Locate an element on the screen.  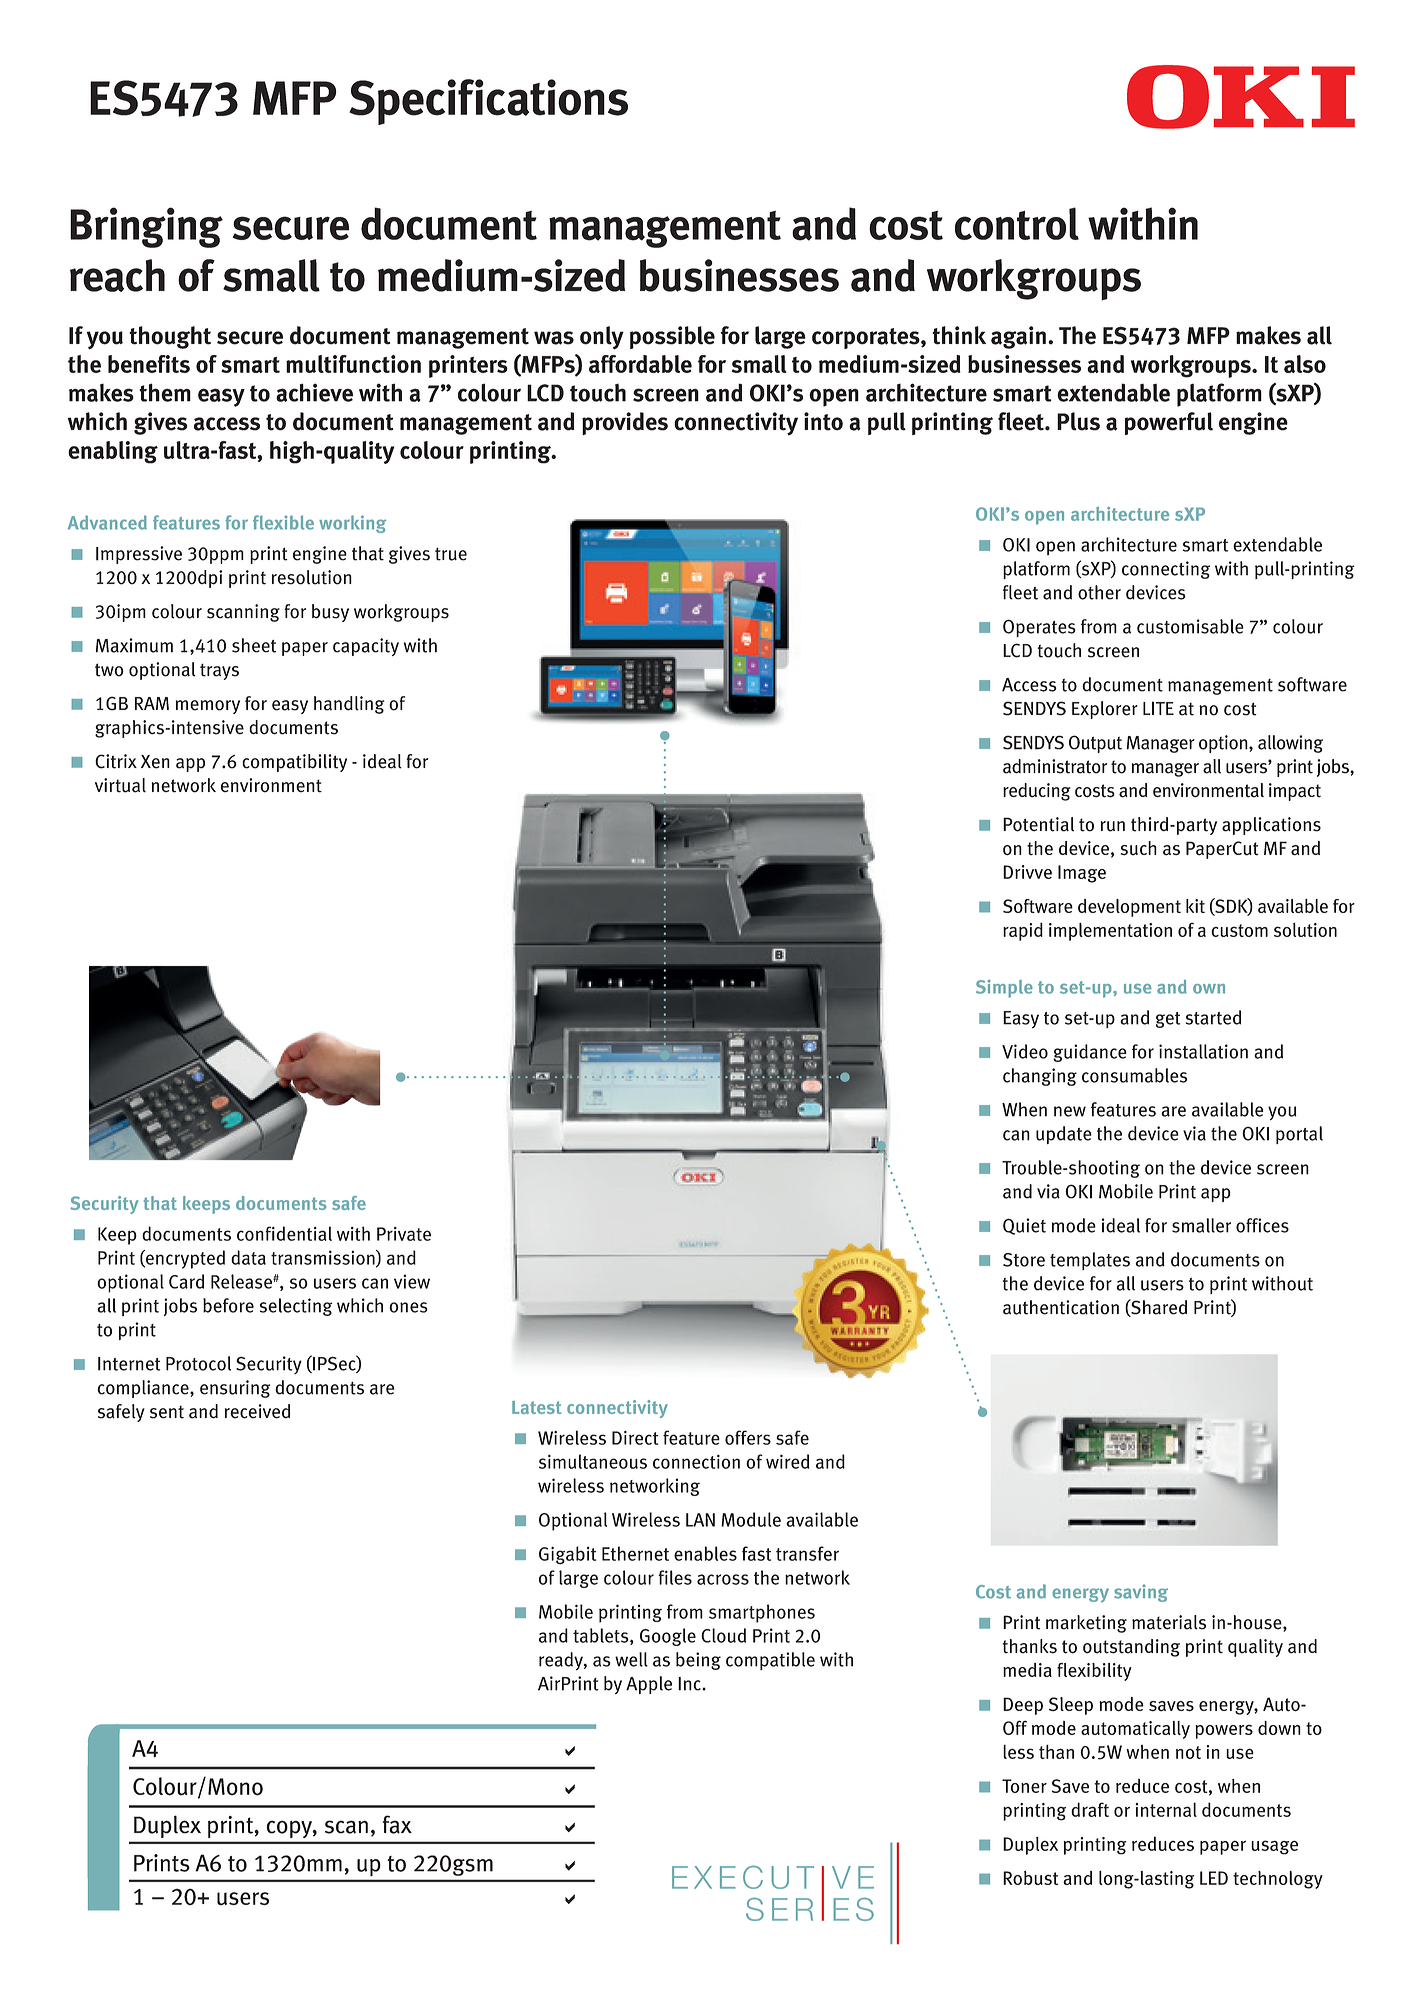
Simple is located at coordinates (1004, 989).
